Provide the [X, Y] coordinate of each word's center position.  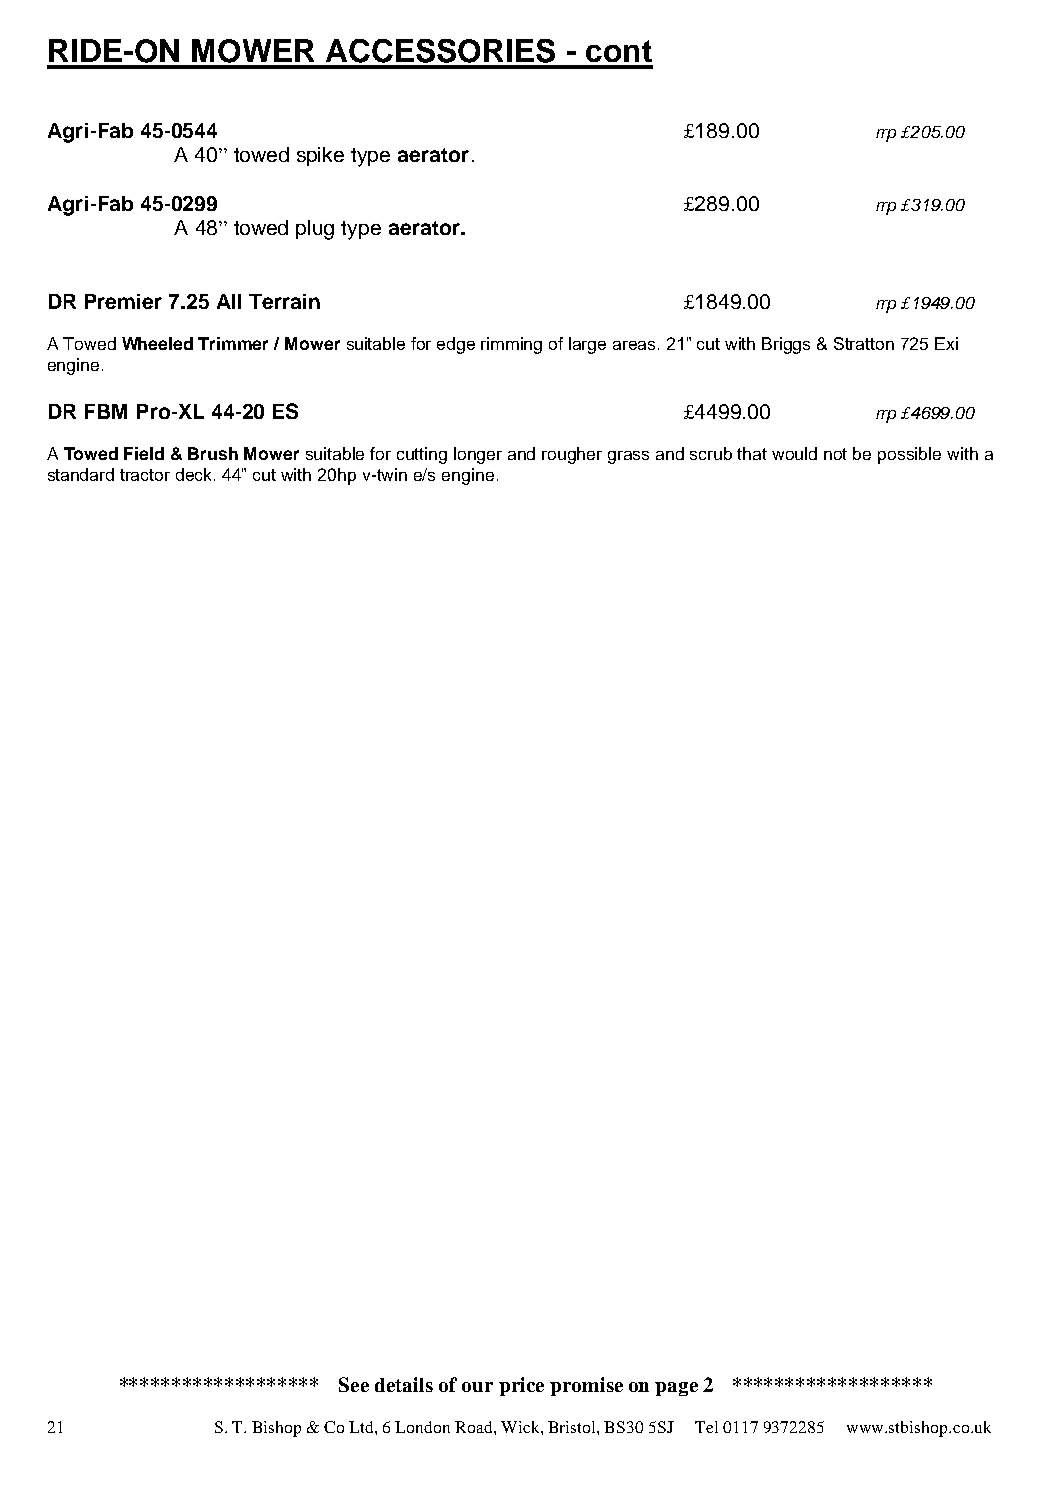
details [404, 1384]
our [477, 1387]
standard [81, 474]
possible [909, 455]
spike [320, 156]
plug [315, 230]
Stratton [864, 343]
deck [195, 474]
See [354, 1384]
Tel [706, 1427]
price [521, 1386]
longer [478, 455]
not [835, 454]
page [676, 1389]
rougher [572, 455]
